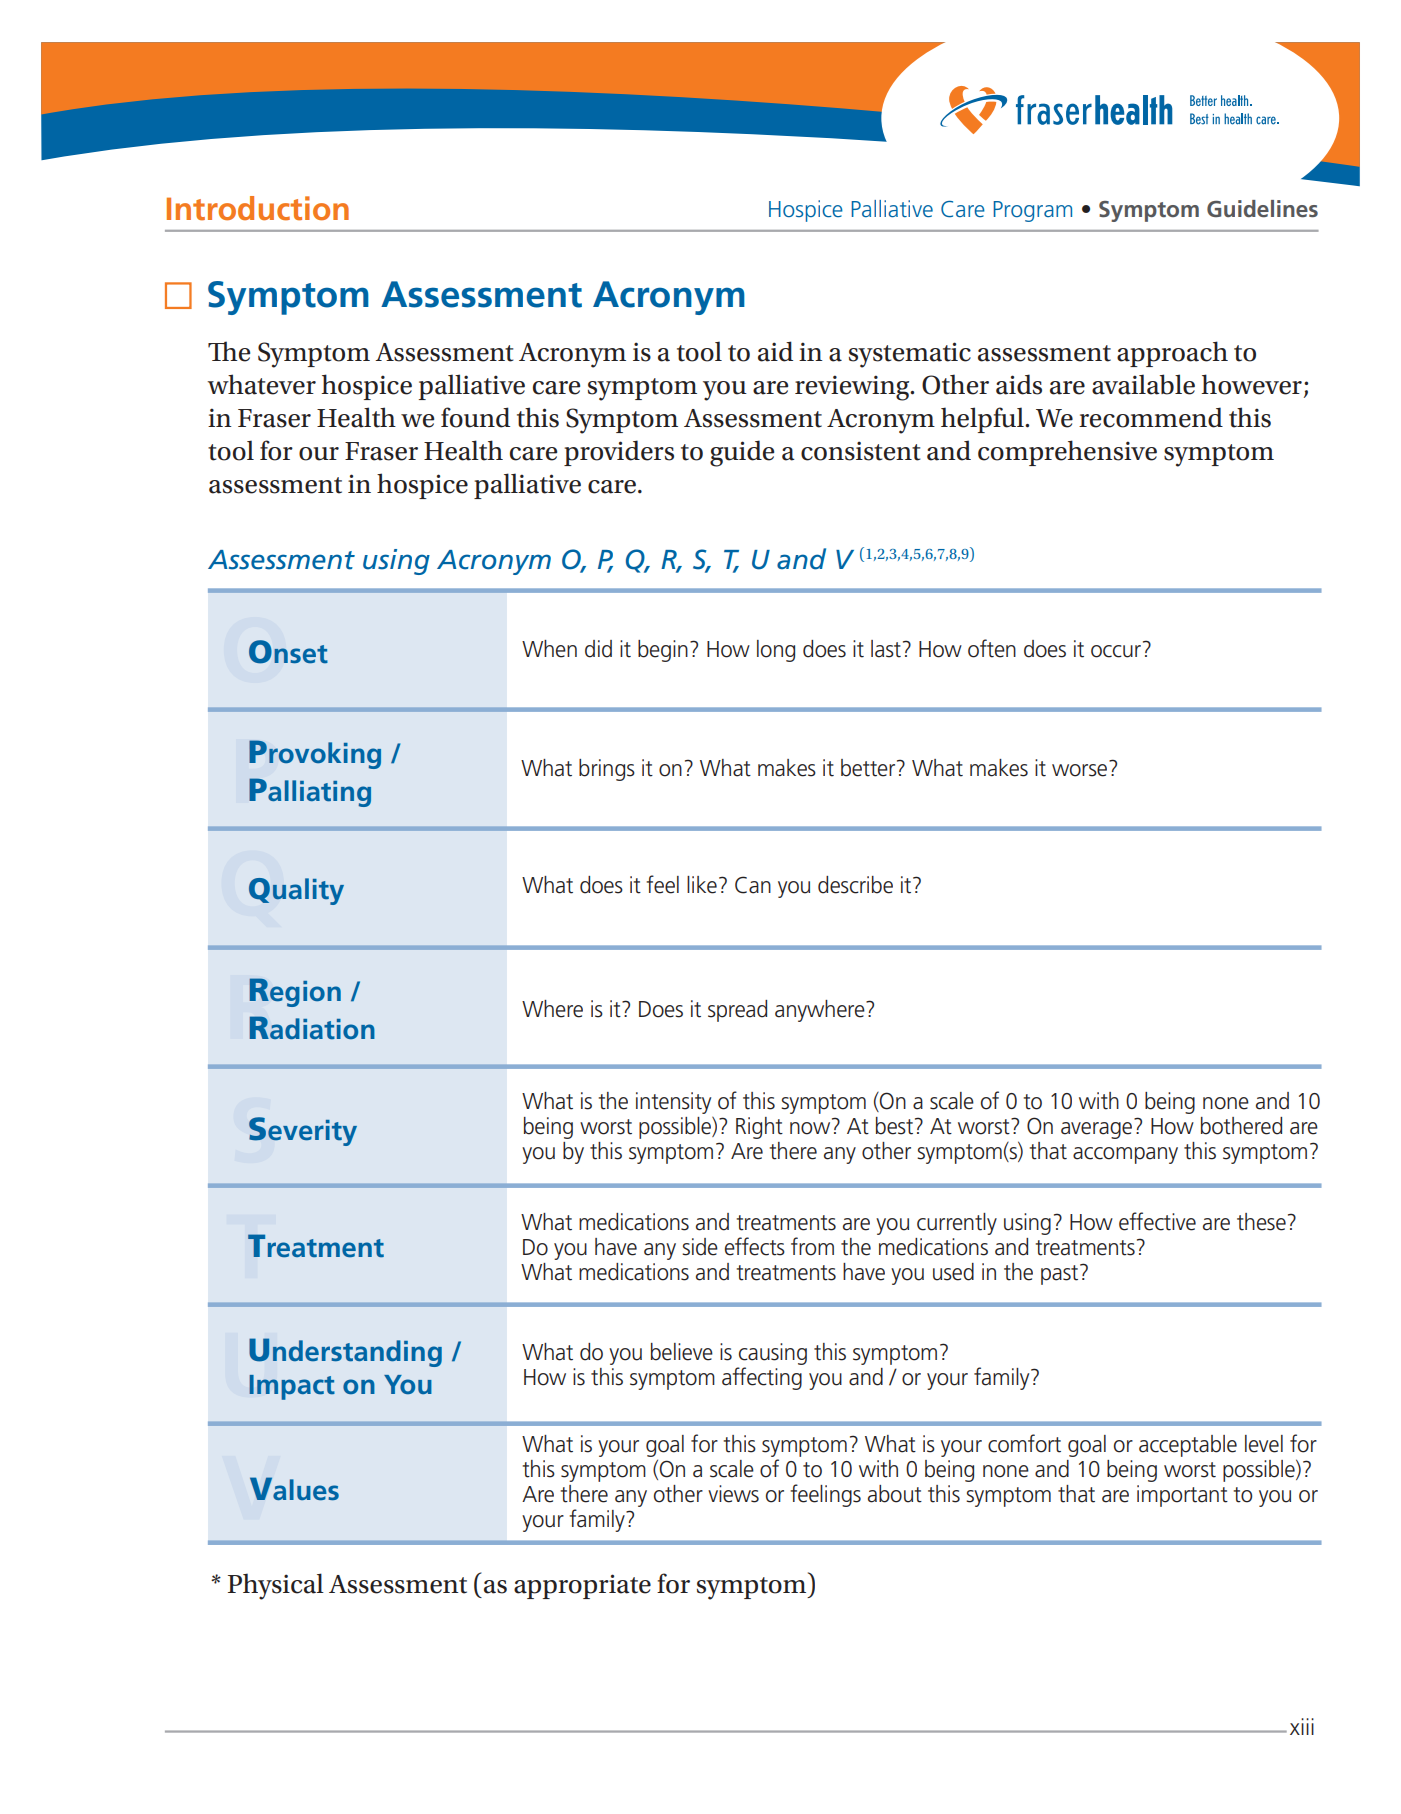 This image has height=1814, width=1401. Describe the element at coordinates (702, 885) in the image. I see `like` at that location.
